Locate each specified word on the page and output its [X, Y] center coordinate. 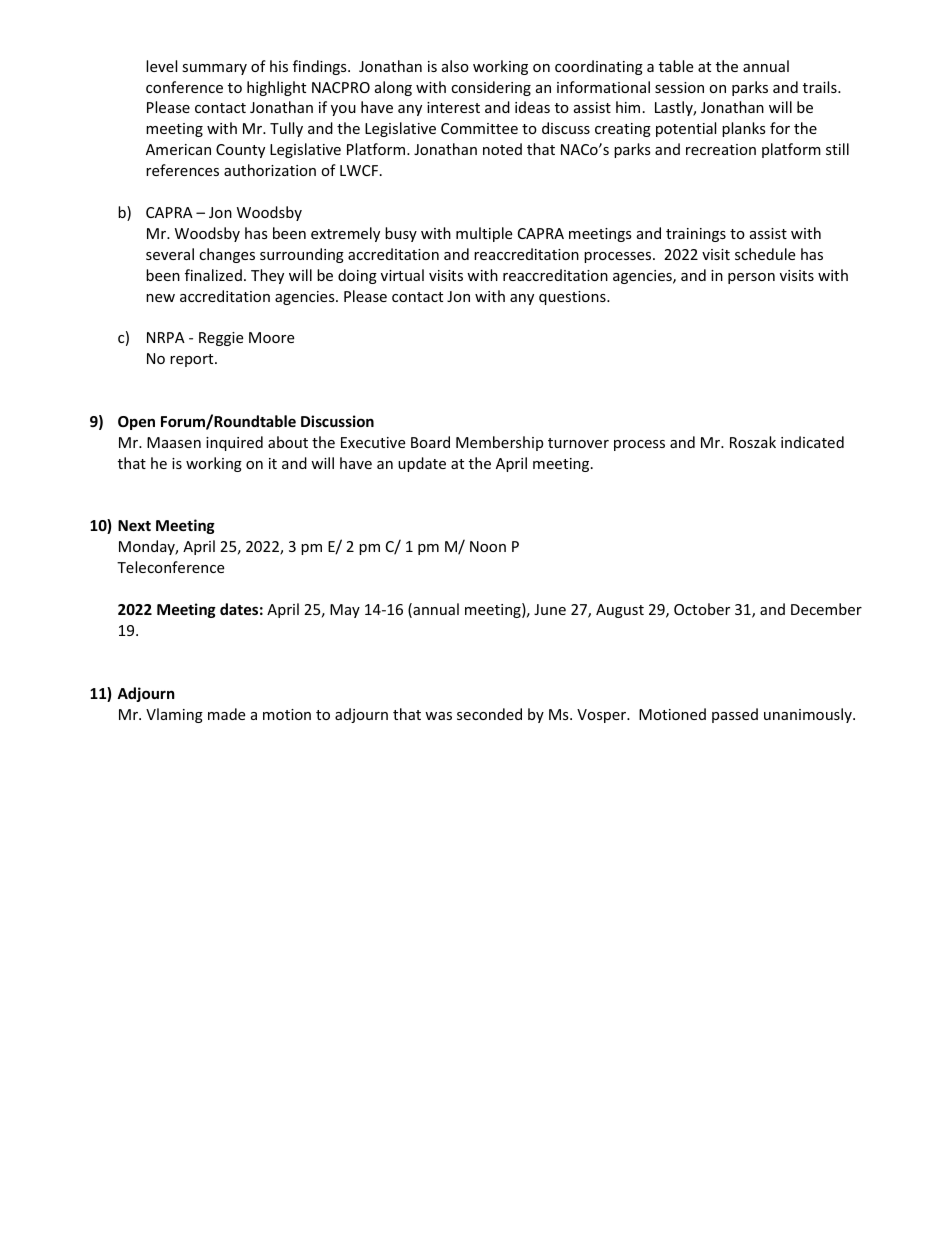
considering [491, 88]
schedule [765, 254]
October [702, 609]
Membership [499, 443]
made [226, 714]
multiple [484, 234]
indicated [812, 442]
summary [214, 69]
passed [735, 715]
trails [821, 87]
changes [227, 255]
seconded [489, 714]
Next [134, 525]
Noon [488, 546]
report [193, 360]
